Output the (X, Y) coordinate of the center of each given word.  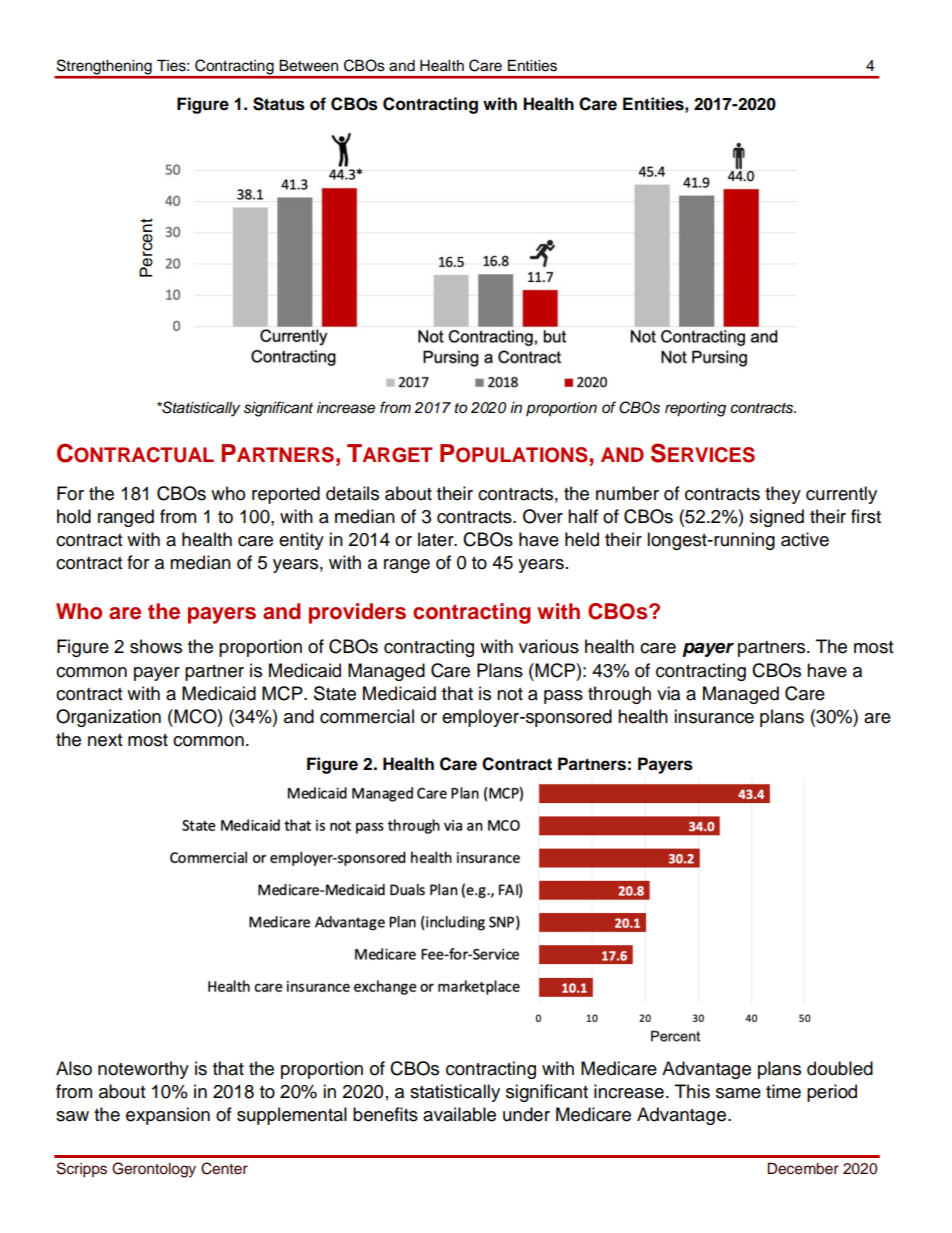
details (352, 493)
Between (308, 65)
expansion (168, 1116)
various (549, 646)
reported (286, 495)
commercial (367, 716)
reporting (695, 409)
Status (279, 104)
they (783, 495)
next (105, 740)
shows (156, 646)
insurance (714, 716)
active (805, 539)
